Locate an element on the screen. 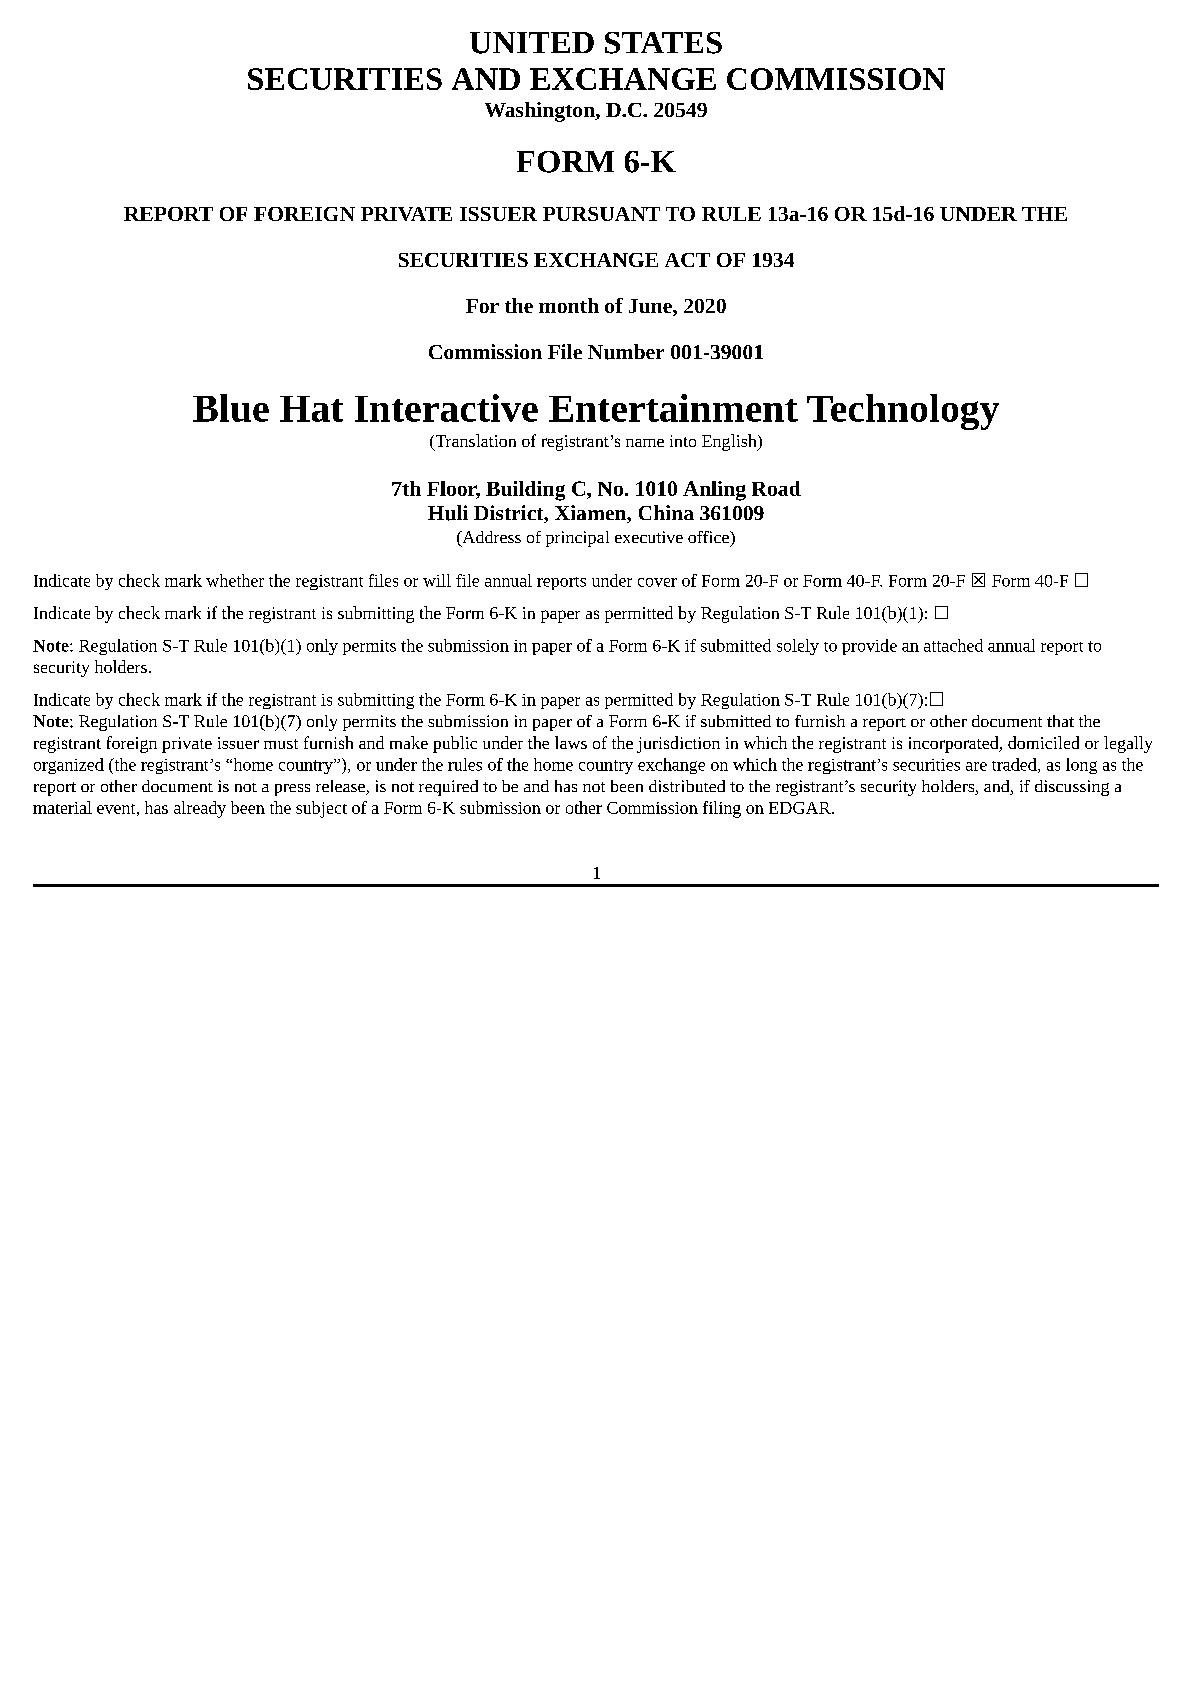 This screenshot has width=1193, height=1688. month is located at coordinates (569, 305).
